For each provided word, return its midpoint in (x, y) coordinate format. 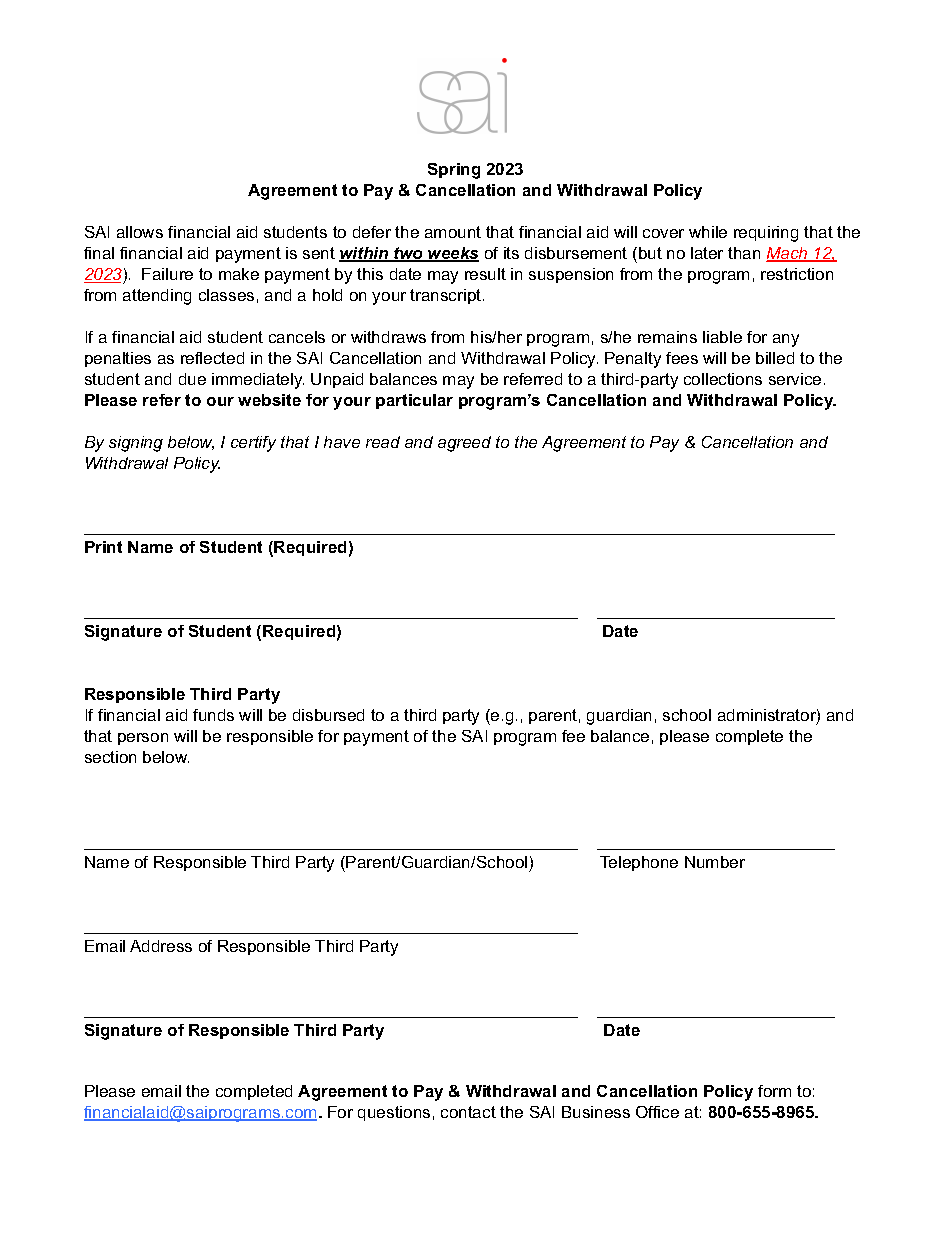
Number (715, 862)
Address (161, 946)
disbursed (328, 715)
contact (468, 1112)
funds (213, 715)
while (708, 232)
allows (140, 232)
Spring (454, 171)
